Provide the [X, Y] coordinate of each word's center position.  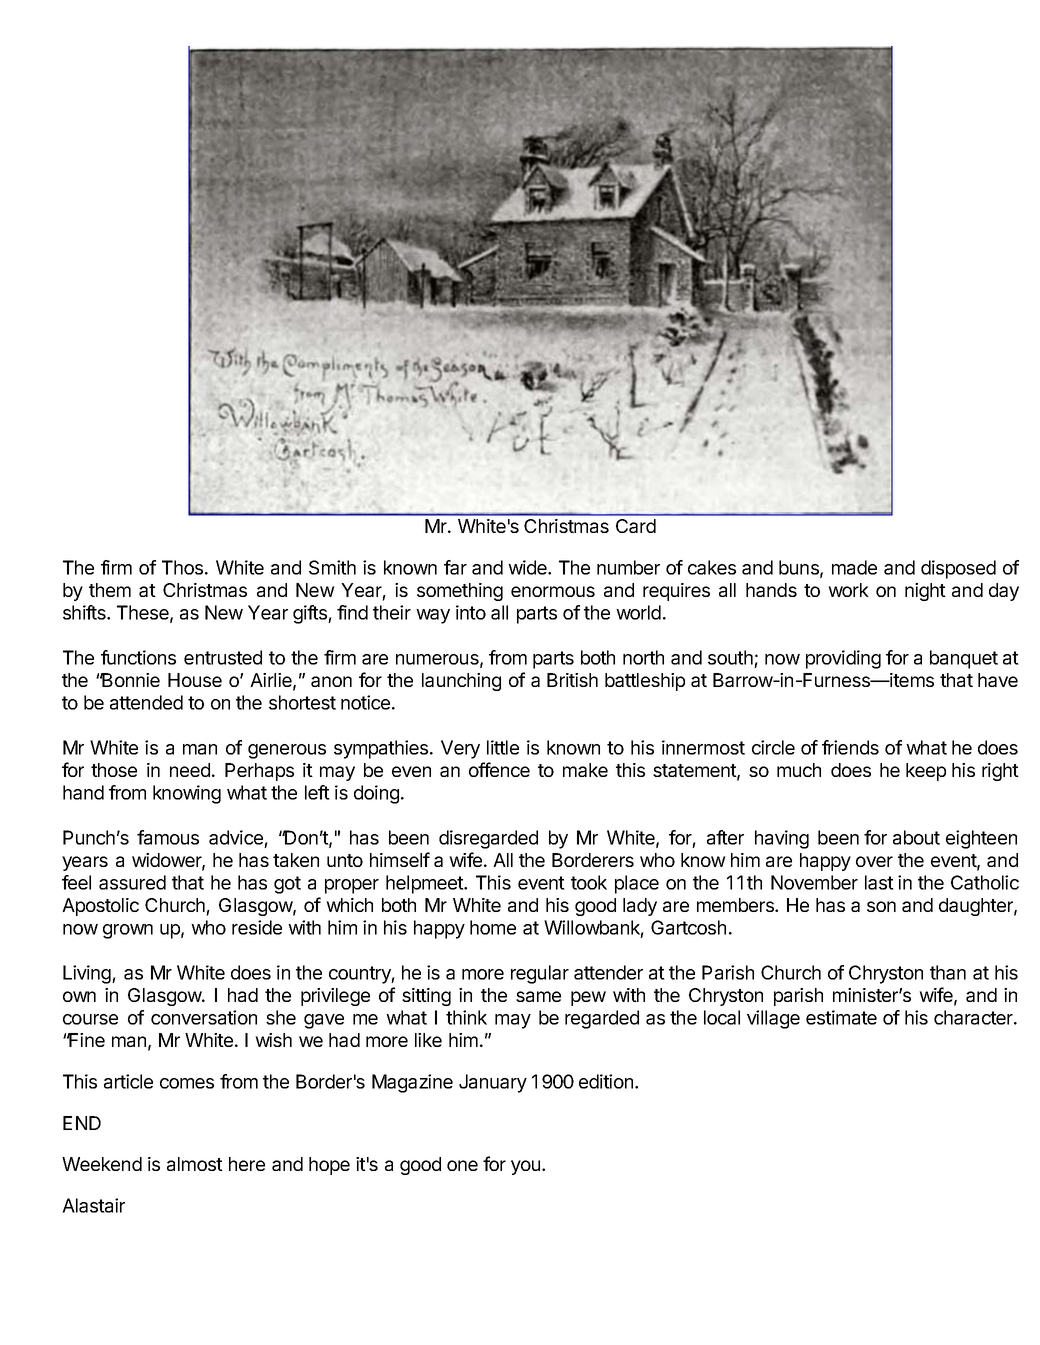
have [998, 680]
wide [528, 567]
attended [146, 702]
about [916, 837]
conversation [204, 1017]
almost [195, 1164]
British [572, 680]
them [110, 590]
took [589, 882]
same [538, 996]
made [854, 567]
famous [168, 837]
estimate [841, 1017]
